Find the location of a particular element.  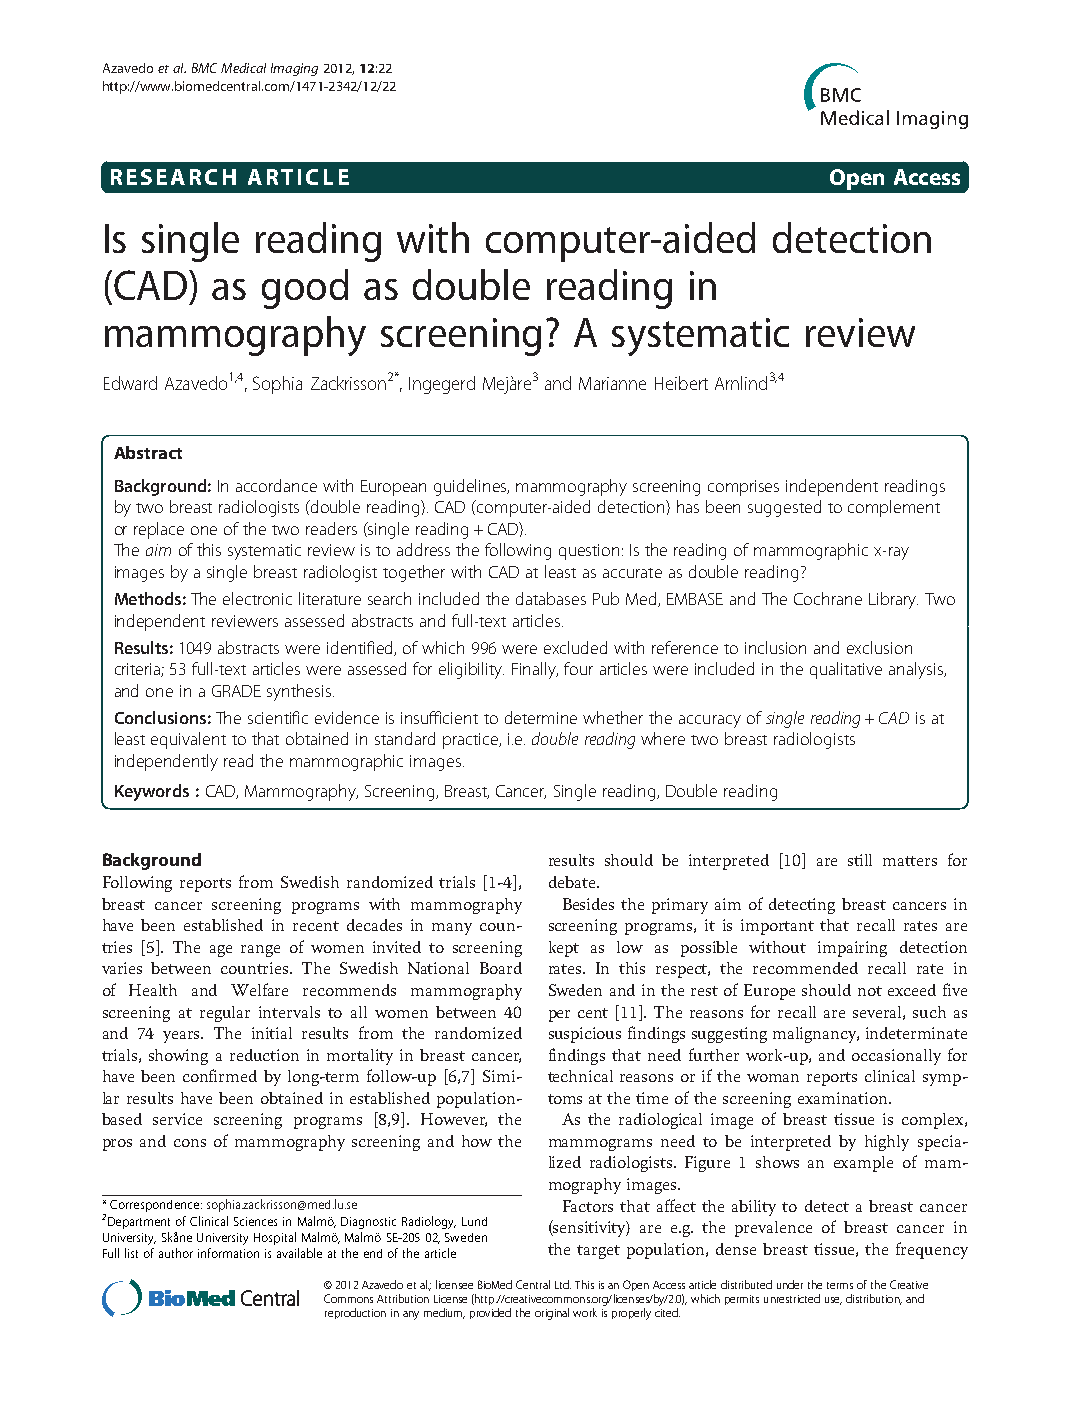

Board is located at coordinates (501, 968).
